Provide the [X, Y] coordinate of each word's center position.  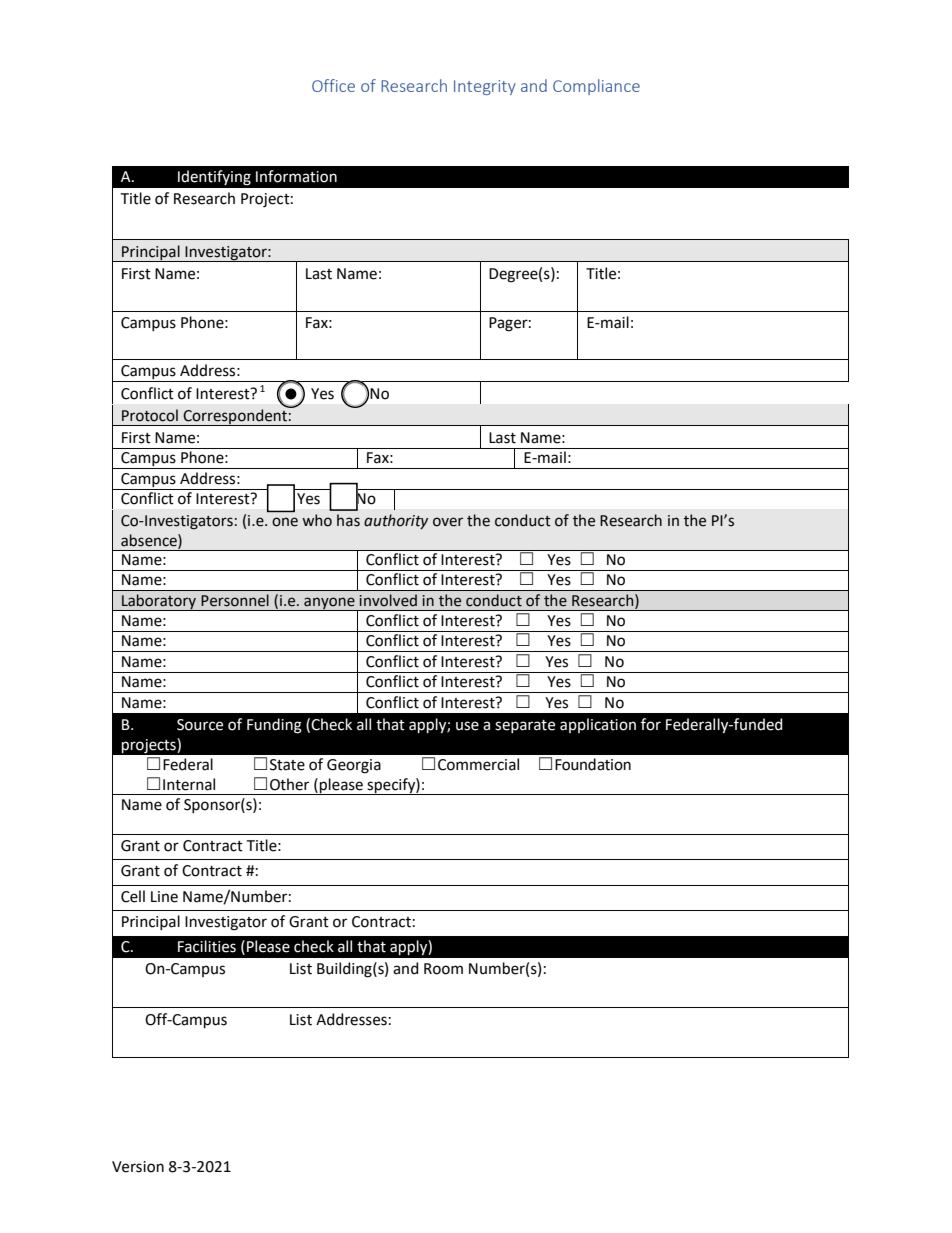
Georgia [354, 766]
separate [525, 726]
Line [164, 897]
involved [388, 600]
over [448, 522]
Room [443, 969]
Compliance [596, 87]
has [348, 520]
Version [138, 1167]
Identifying [214, 178]
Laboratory [159, 602]
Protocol [150, 415]
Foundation [593, 764]
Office [333, 85]
